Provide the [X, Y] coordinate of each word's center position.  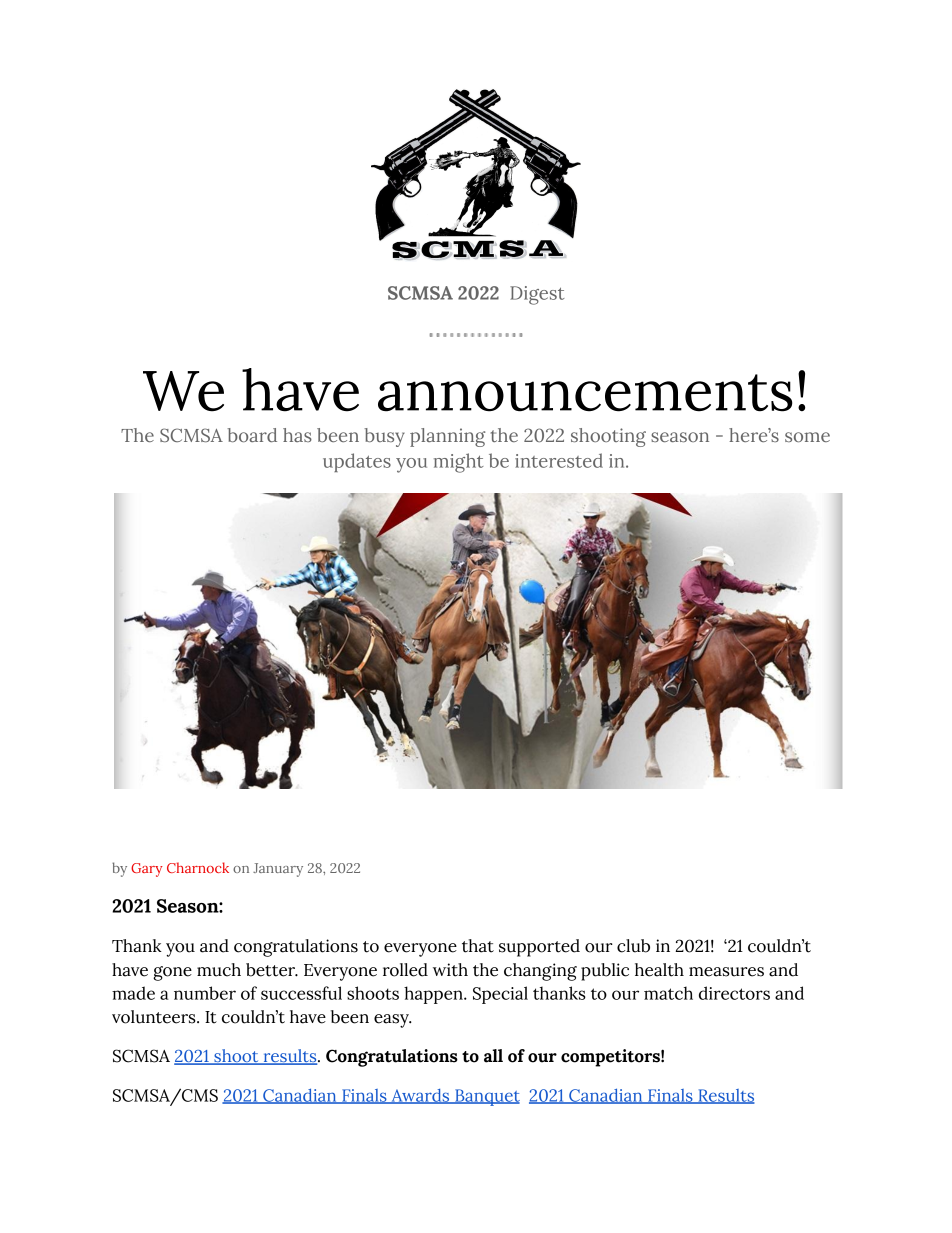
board [252, 435]
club [633, 946]
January [278, 870]
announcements [585, 393]
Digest [537, 295]
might [459, 463]
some [807, 437]
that [478, 946]
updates [357, 462]
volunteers [155, 1017]
